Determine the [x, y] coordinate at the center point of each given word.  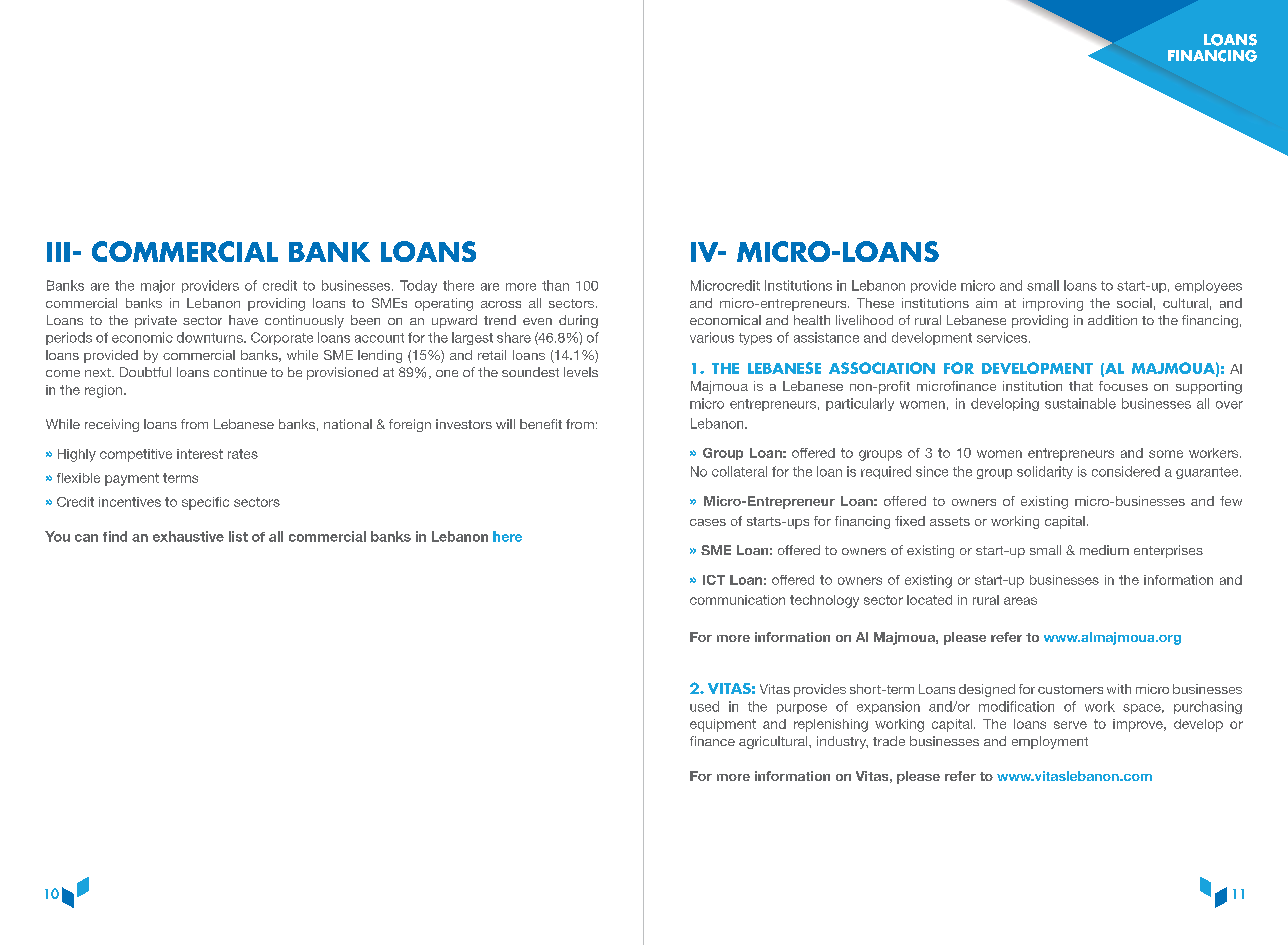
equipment [723, 725]
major [158, 286]
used [704, 706]
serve [1070, 725]
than [555, 285]
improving [1053, 304]
